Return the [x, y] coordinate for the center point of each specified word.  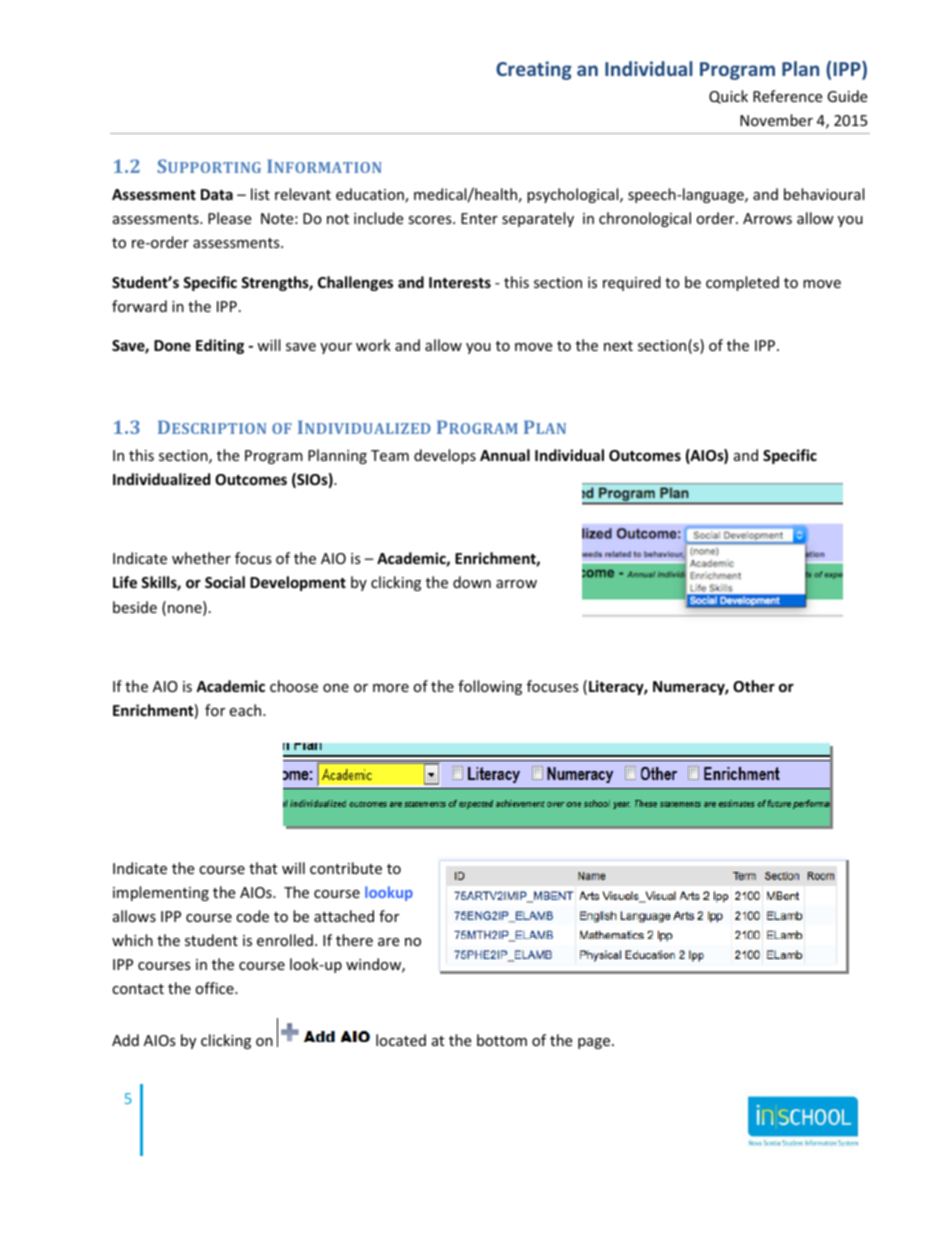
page [595, 1043]
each [246, 710]
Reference [787, 96]
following [490, 687]
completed [742, 283]
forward [139, 306]
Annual [505, 455]
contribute [346, 868]
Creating [534, 70]
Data [217, 194]
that [263, 868]
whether [201, 558]
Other [754, 686]
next [618, 346]
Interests [460, 282]
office [215, 988]
